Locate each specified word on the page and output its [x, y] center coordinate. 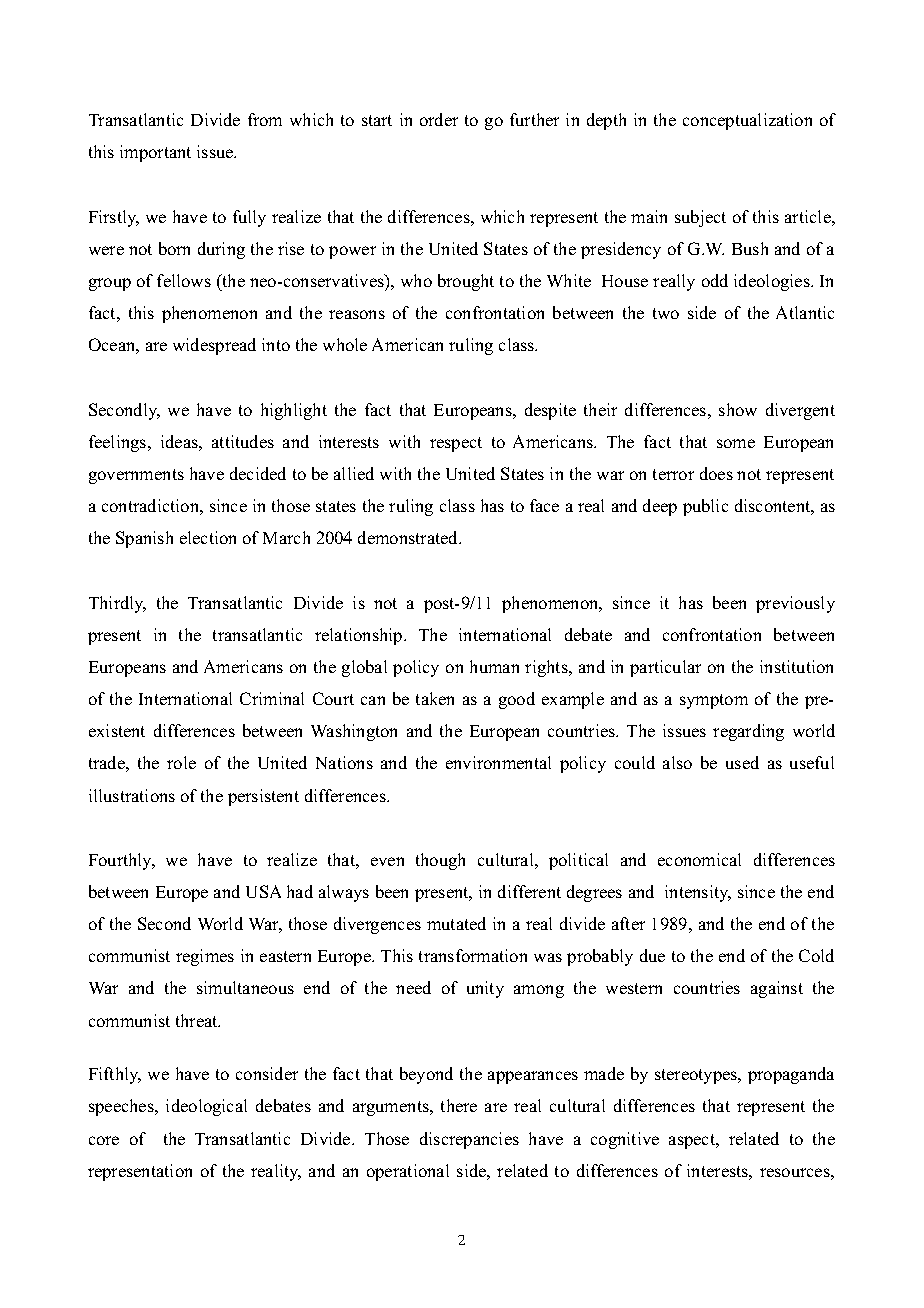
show [738, 409]
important [155, 153]
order [439, 119]
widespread [214, 346]
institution [796, 666]
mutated [456, 923]
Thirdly [117, 604]
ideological [206, 1107]
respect [456, 444]
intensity [698, 893]
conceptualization [747, 121]
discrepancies [469, 1140]
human [494, 666]
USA [263, 891]
